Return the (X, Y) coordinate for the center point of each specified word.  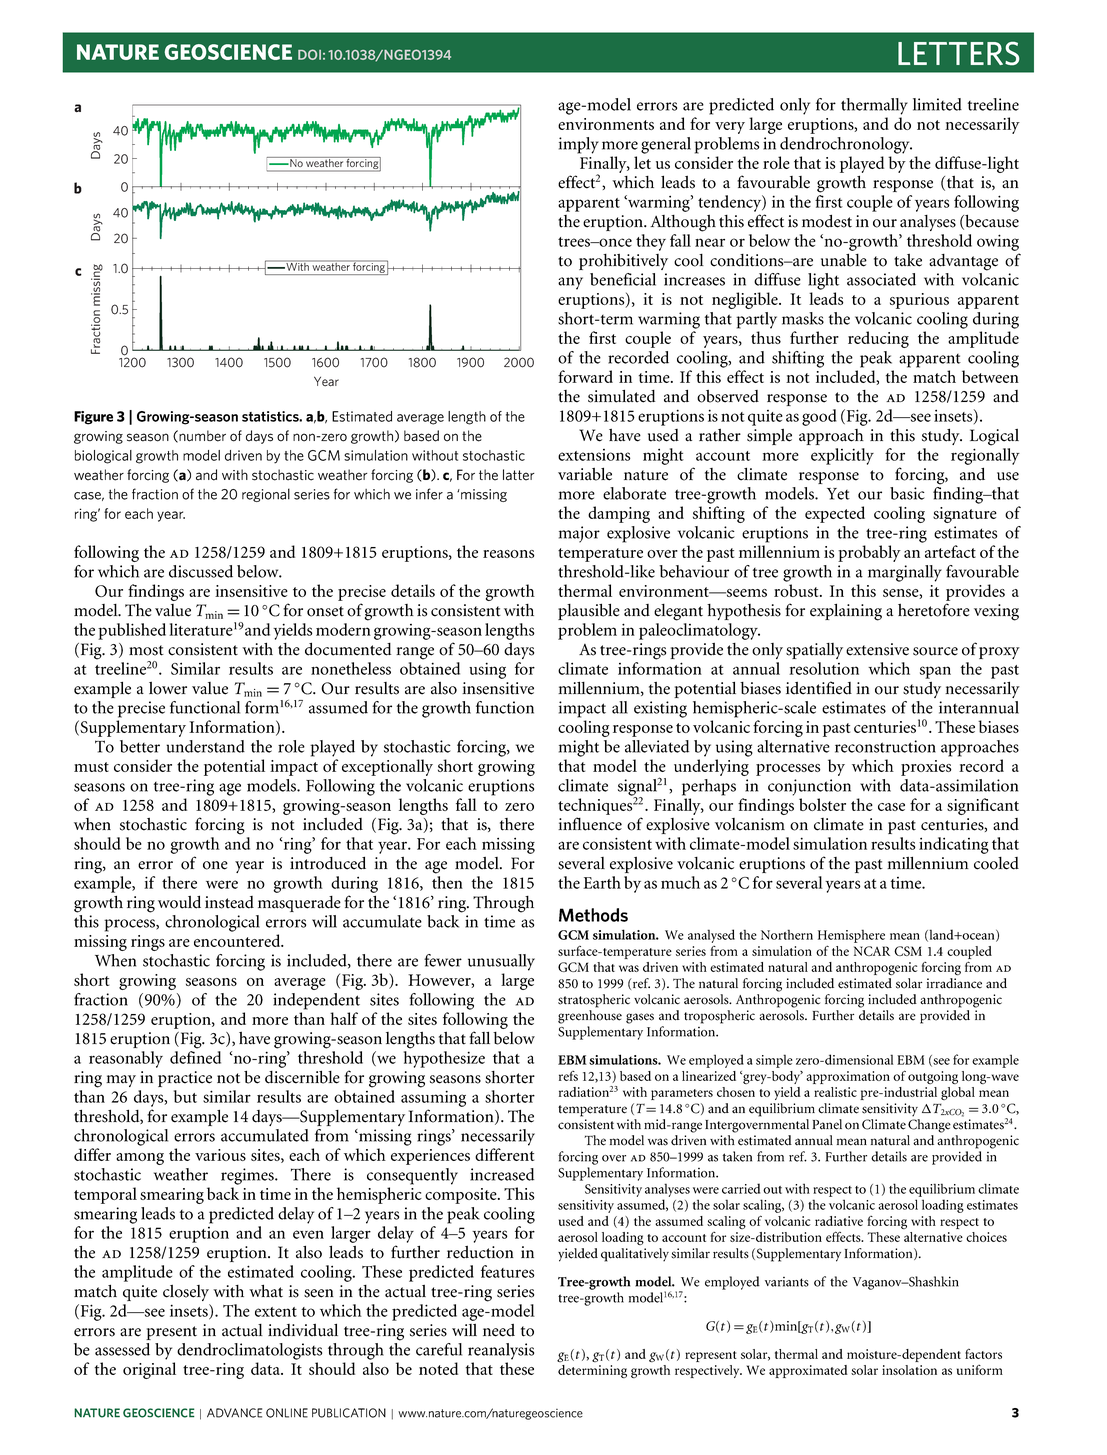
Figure (93, 418)
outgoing (933, 1077)
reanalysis (501, 1351)
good (819, 417)
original (149, 1370)
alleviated (657, 746)
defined (195, 1057)
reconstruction (885, 746)
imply (579, 145)
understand (205, 746)
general (666, 145)
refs (568, 1076)
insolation (909, 1370)
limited (937, 104)
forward (585, 376)
